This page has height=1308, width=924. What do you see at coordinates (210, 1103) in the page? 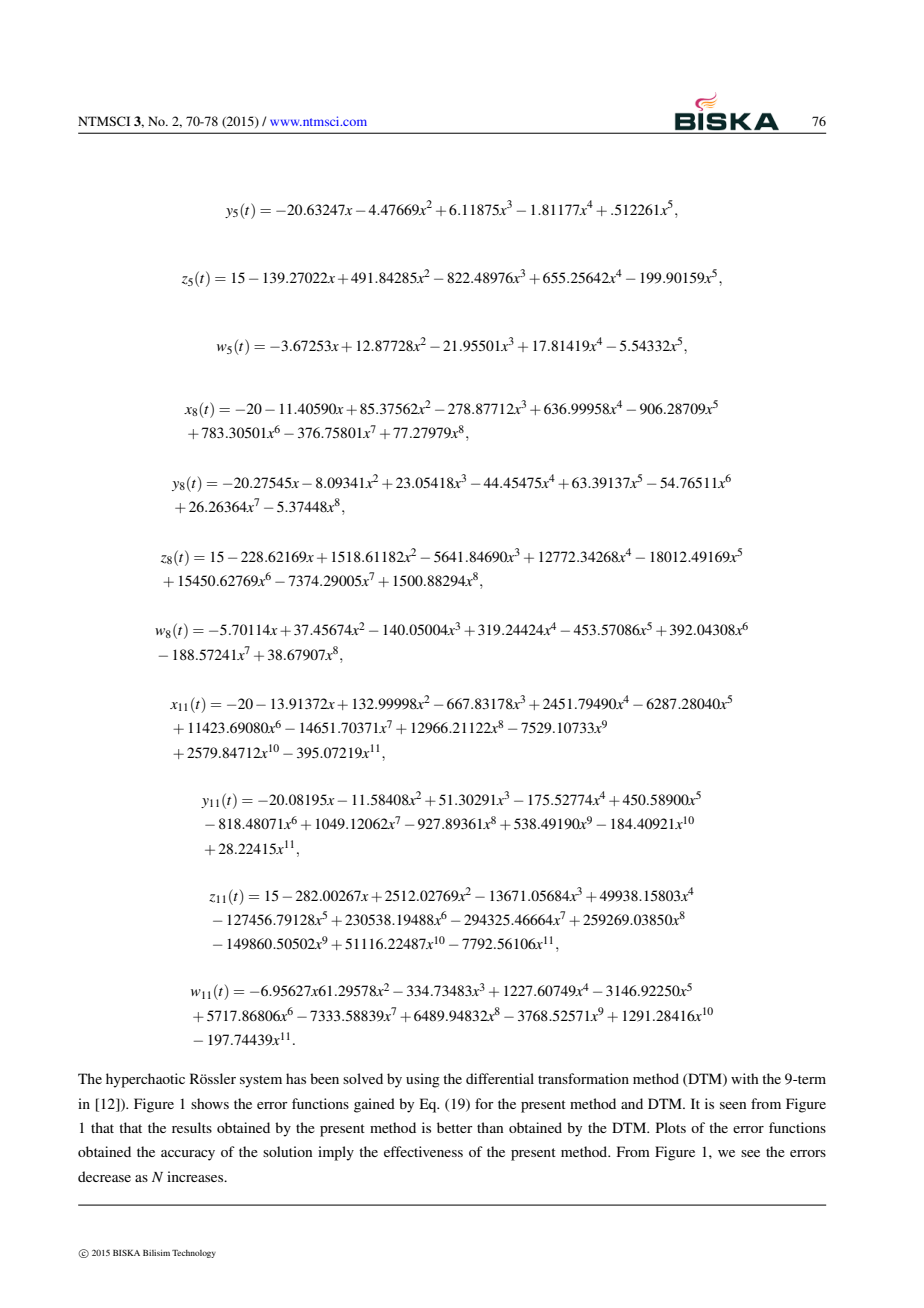
I see `shows` at bounding box center [210, 1103].
